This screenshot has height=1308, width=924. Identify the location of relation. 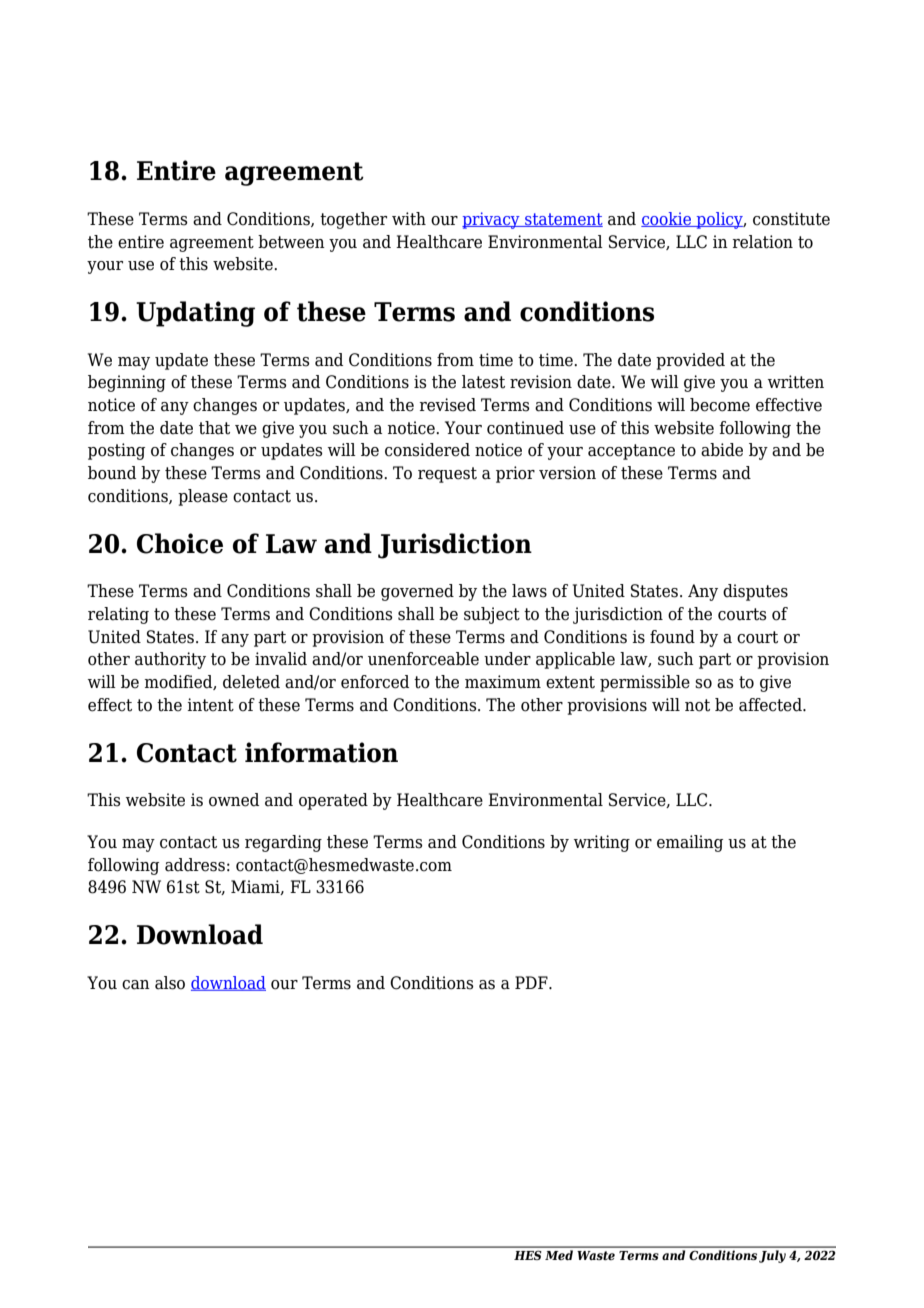
(762, 242).
